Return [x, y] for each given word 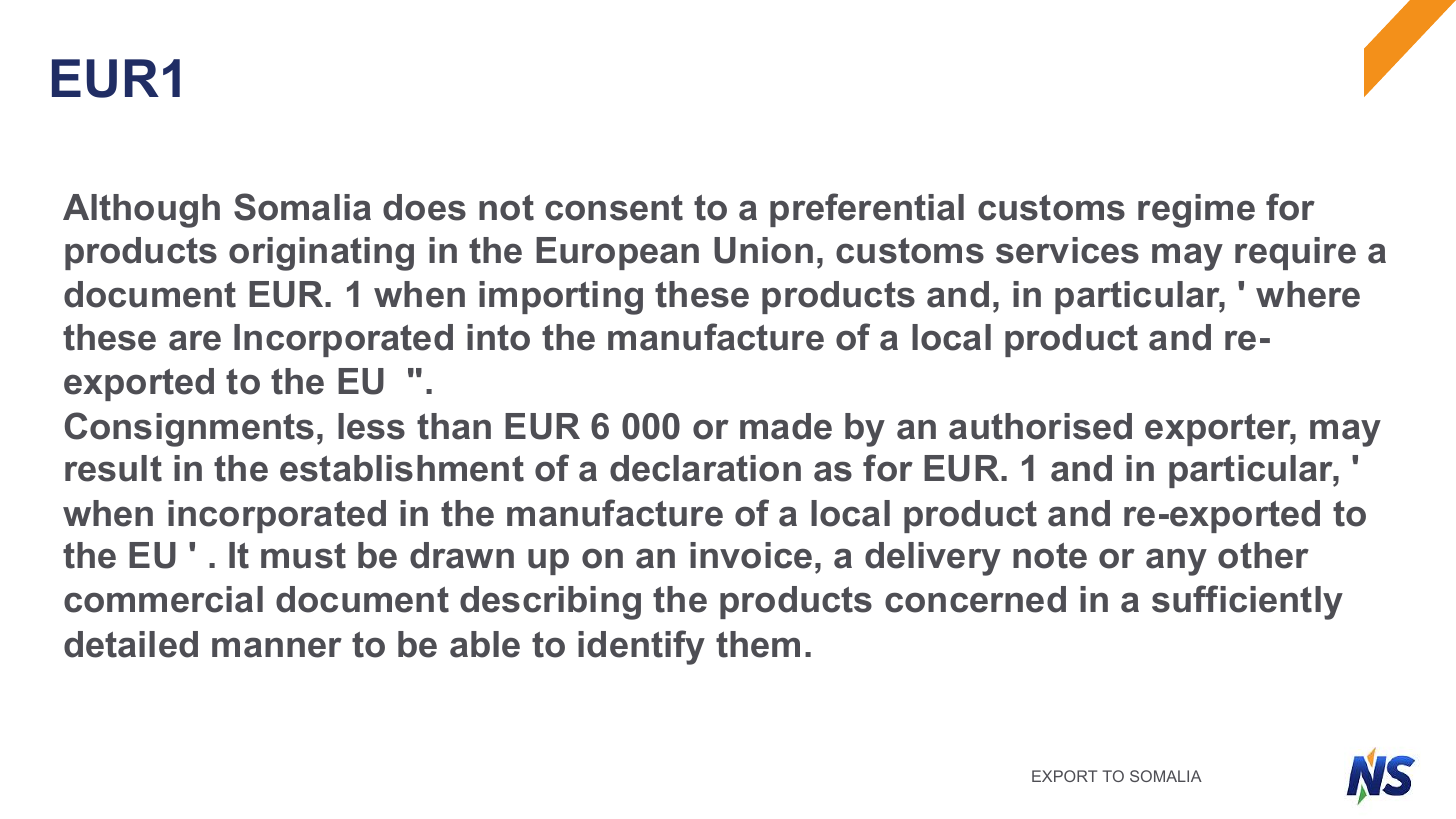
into [498, 337]
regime [1196, 211]
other [1263, 555]
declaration [705, 468]
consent [614, 208]
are [195, 340]
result [113, 468]
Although [141, 211]
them [758, 644]
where [1308, 294]
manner [277, 647]
